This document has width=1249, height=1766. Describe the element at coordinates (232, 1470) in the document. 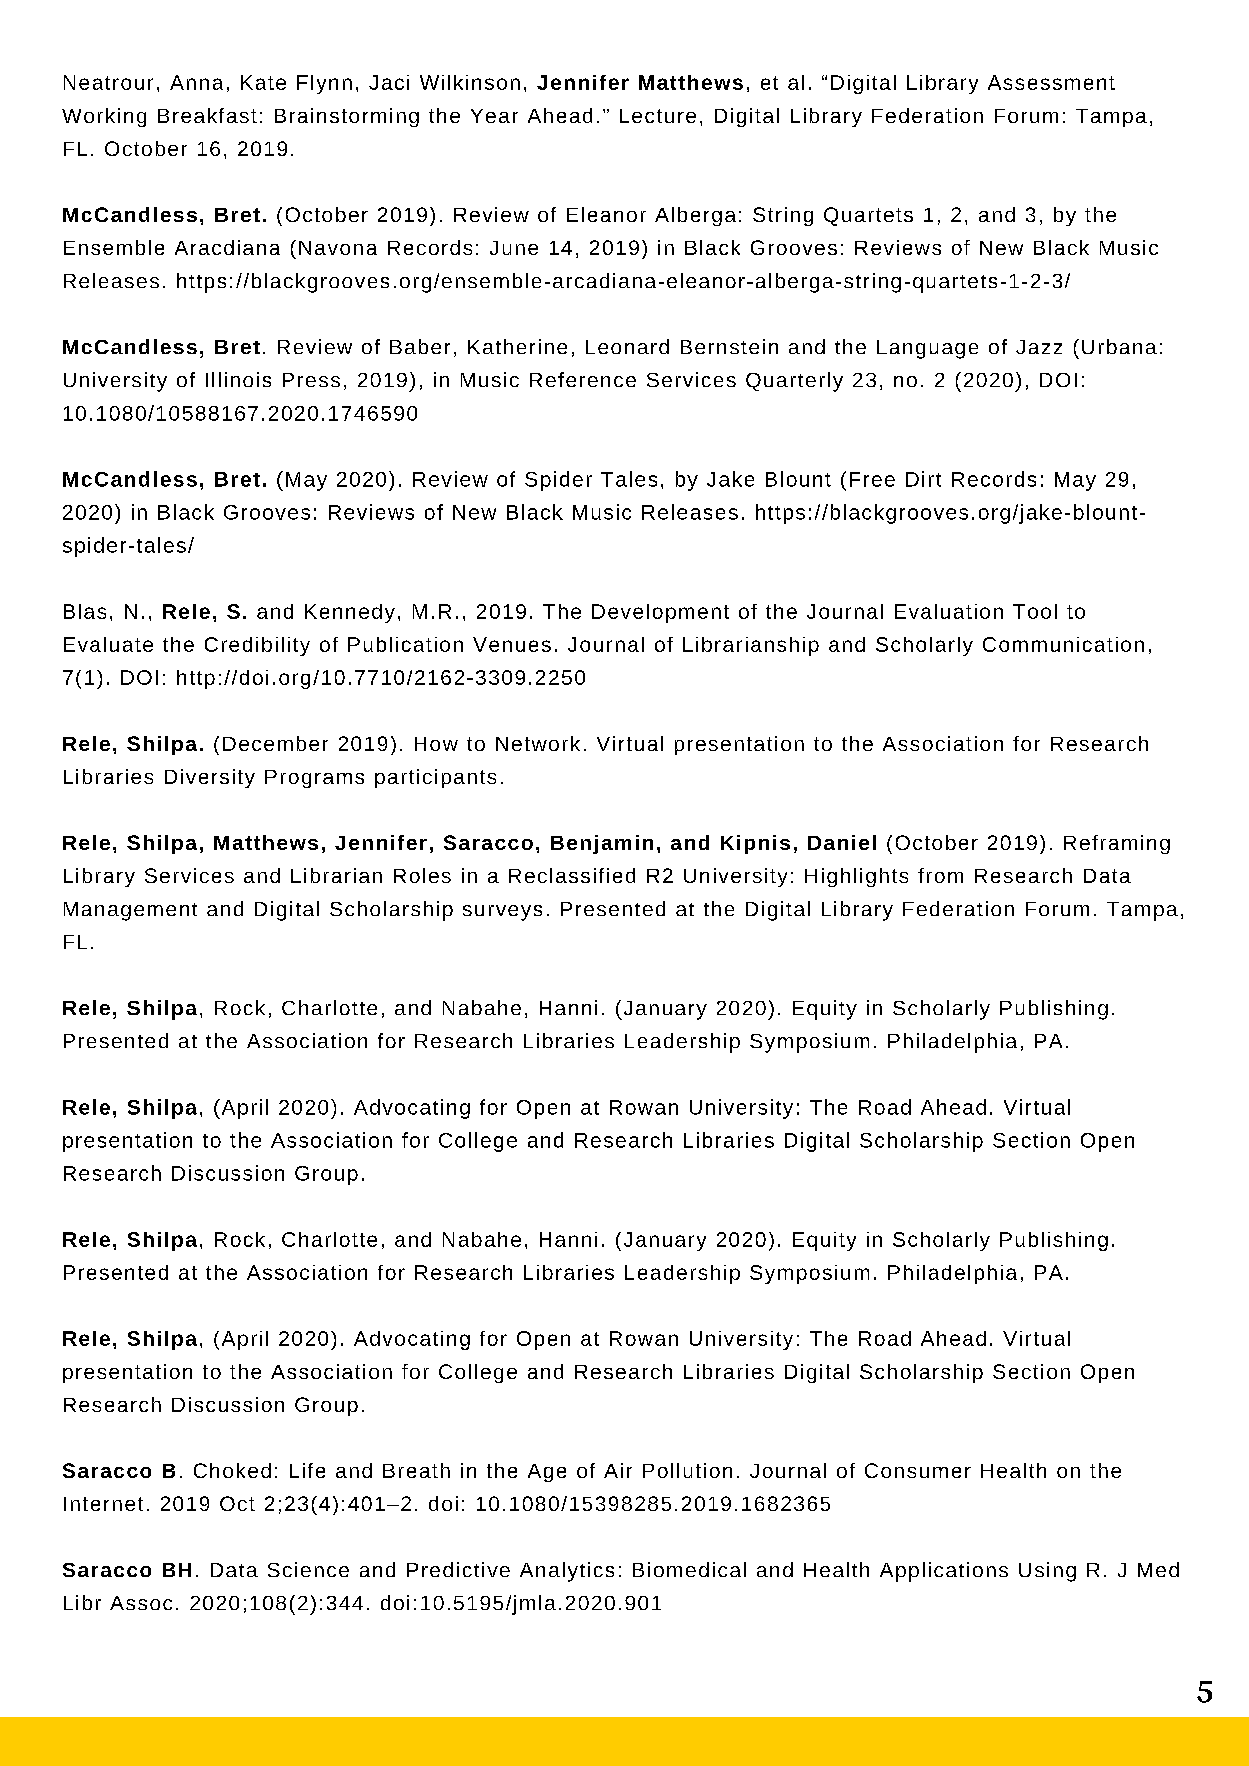

I see `Choked` at that location.
